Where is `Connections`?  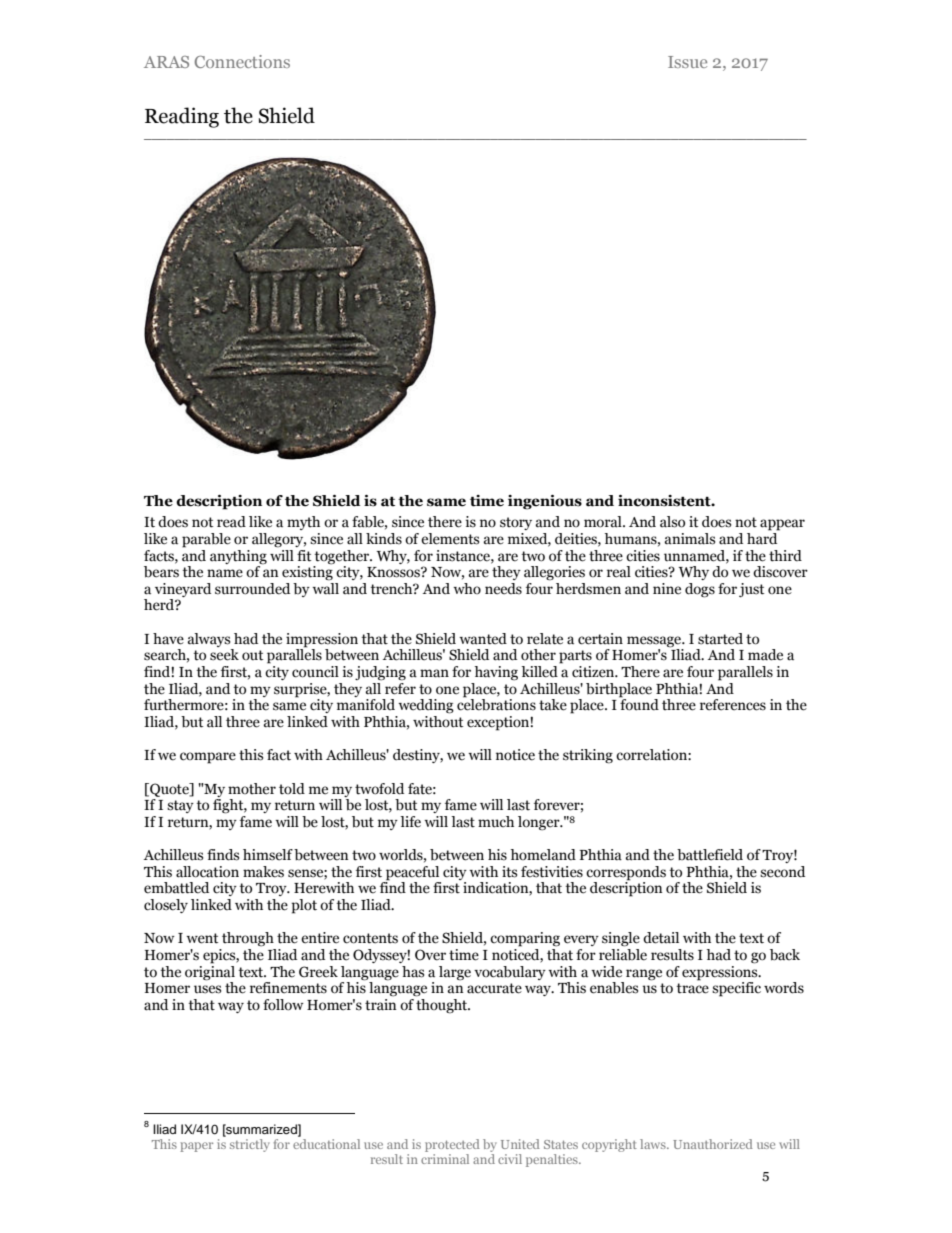 Connections is located at coordinates (242, 61).
